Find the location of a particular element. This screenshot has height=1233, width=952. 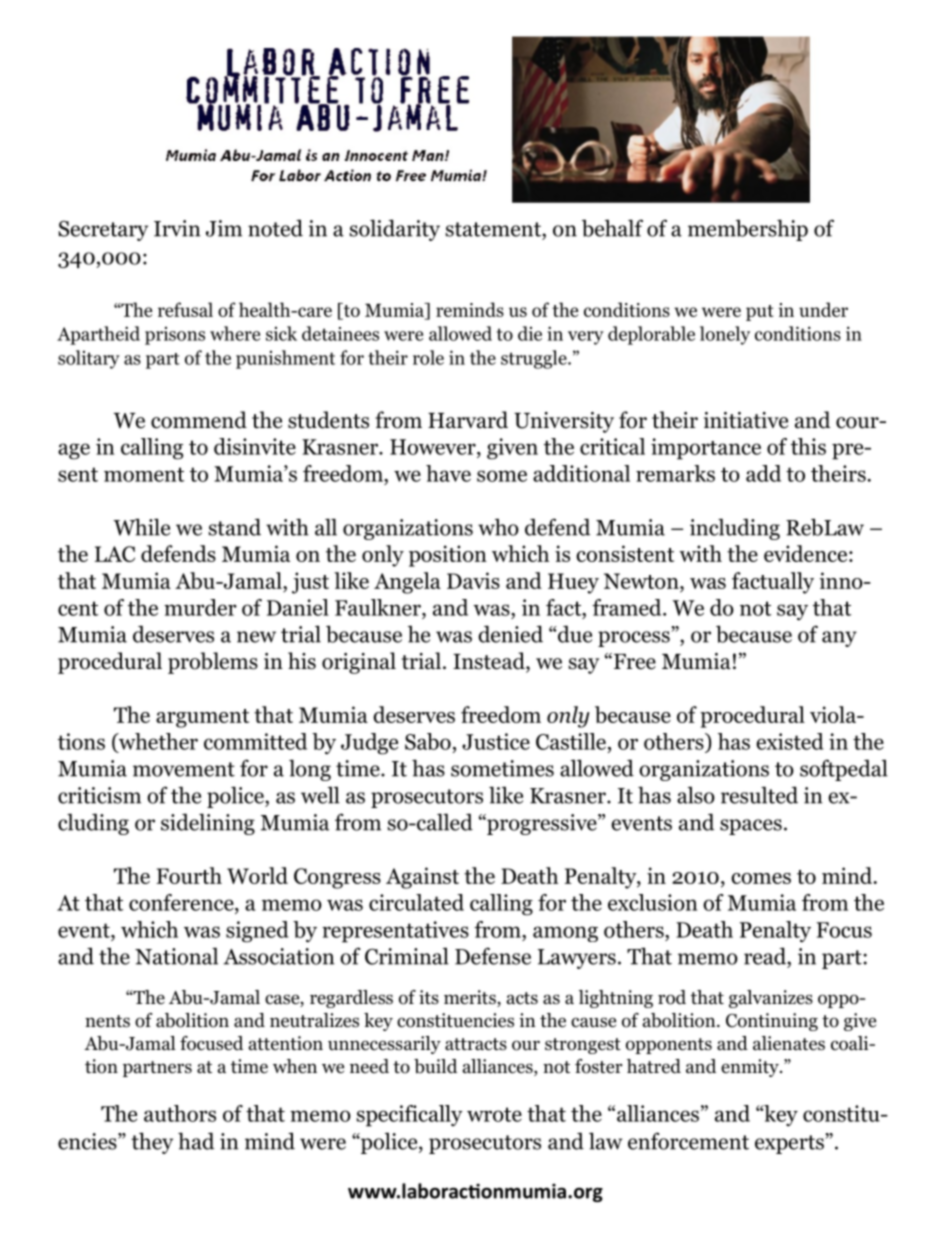

problems is located at coordinates (213, 663).
